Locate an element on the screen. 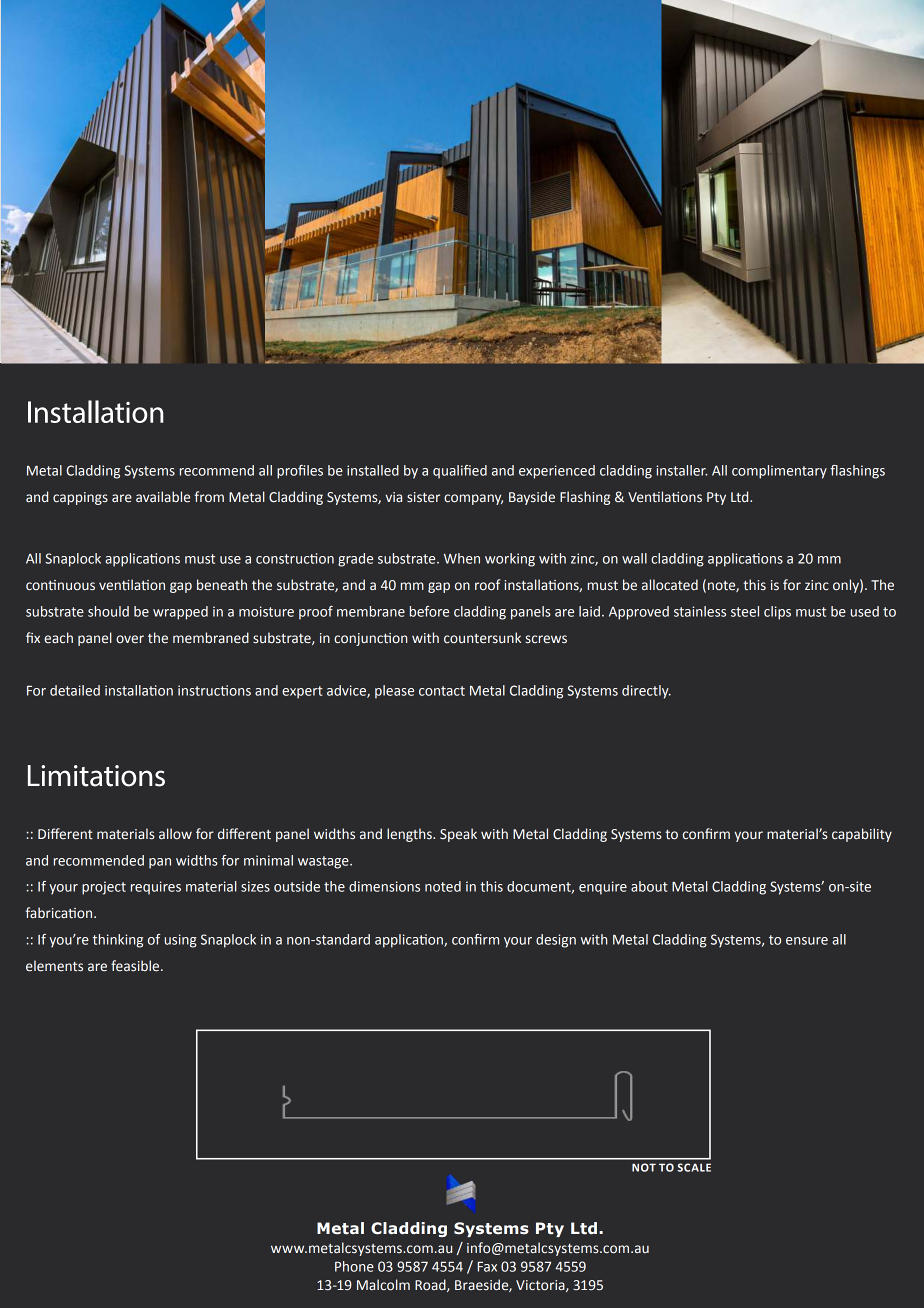 This screenshot has height=1308, width=924. directly is located at coordinates (646, 692).
